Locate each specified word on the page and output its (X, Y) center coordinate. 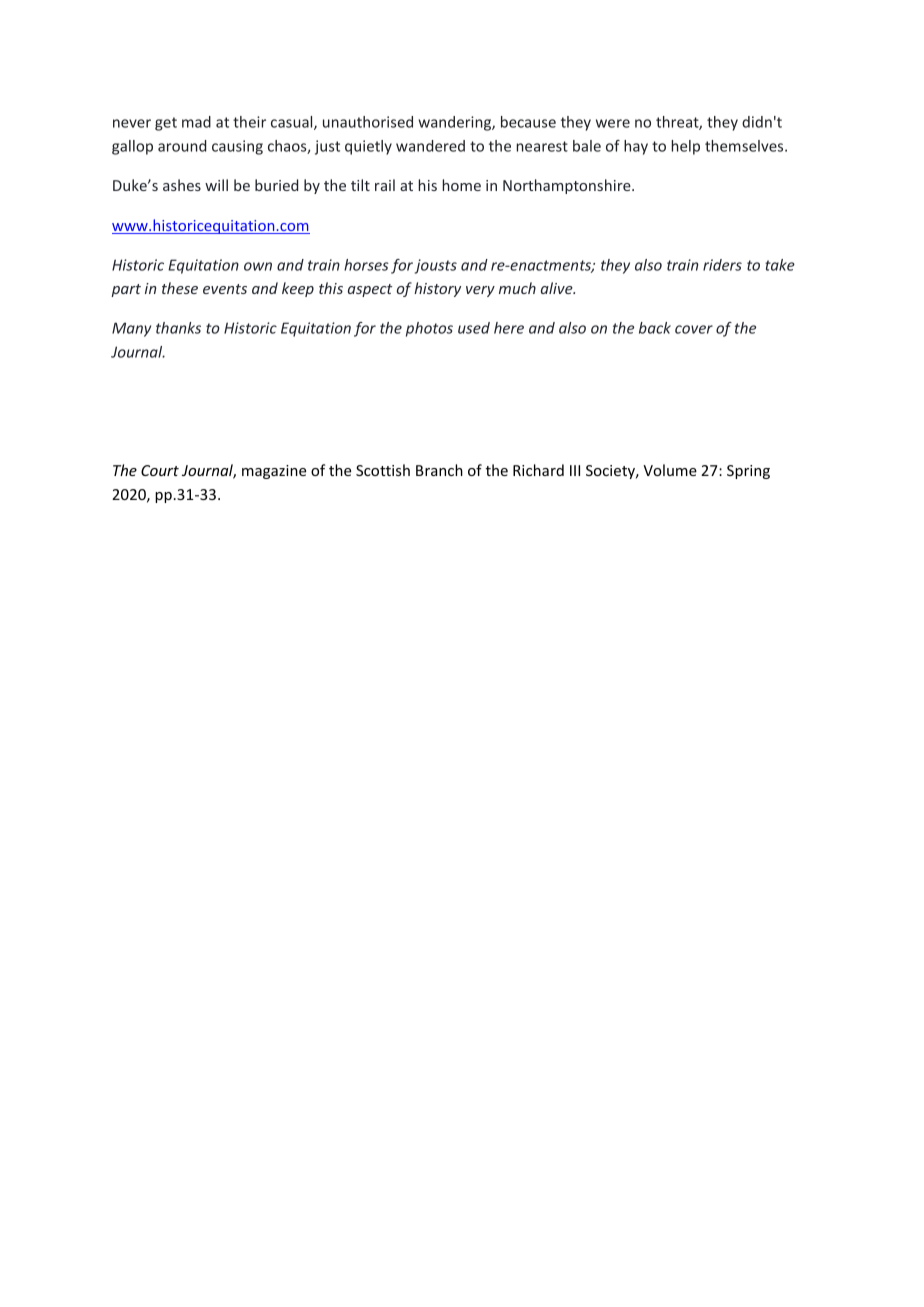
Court (160, 470)
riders (722, 265)
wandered (430, 146)
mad (196, 122)
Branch (439, 470)
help (685, 147)
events (225, 289)
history (437, 289)
